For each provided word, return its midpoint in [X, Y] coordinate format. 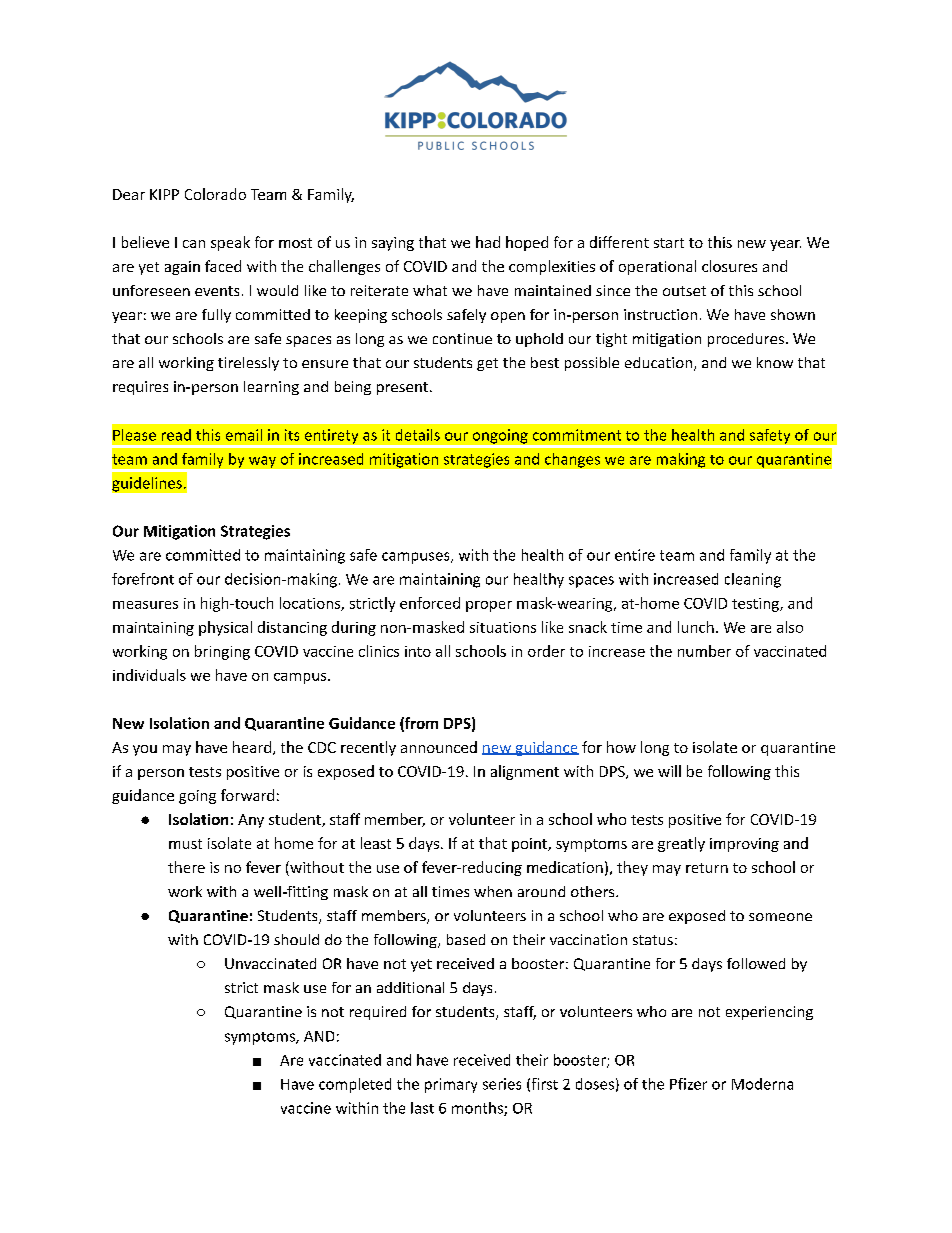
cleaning [753, 580]
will [669, 771]
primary [451, 1085]
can [194, 244]
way [262, 462]
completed [355, 1085]
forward [247, 795]
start [669, 243]
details [418, 435]
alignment [525, 772]
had [488, 242]
